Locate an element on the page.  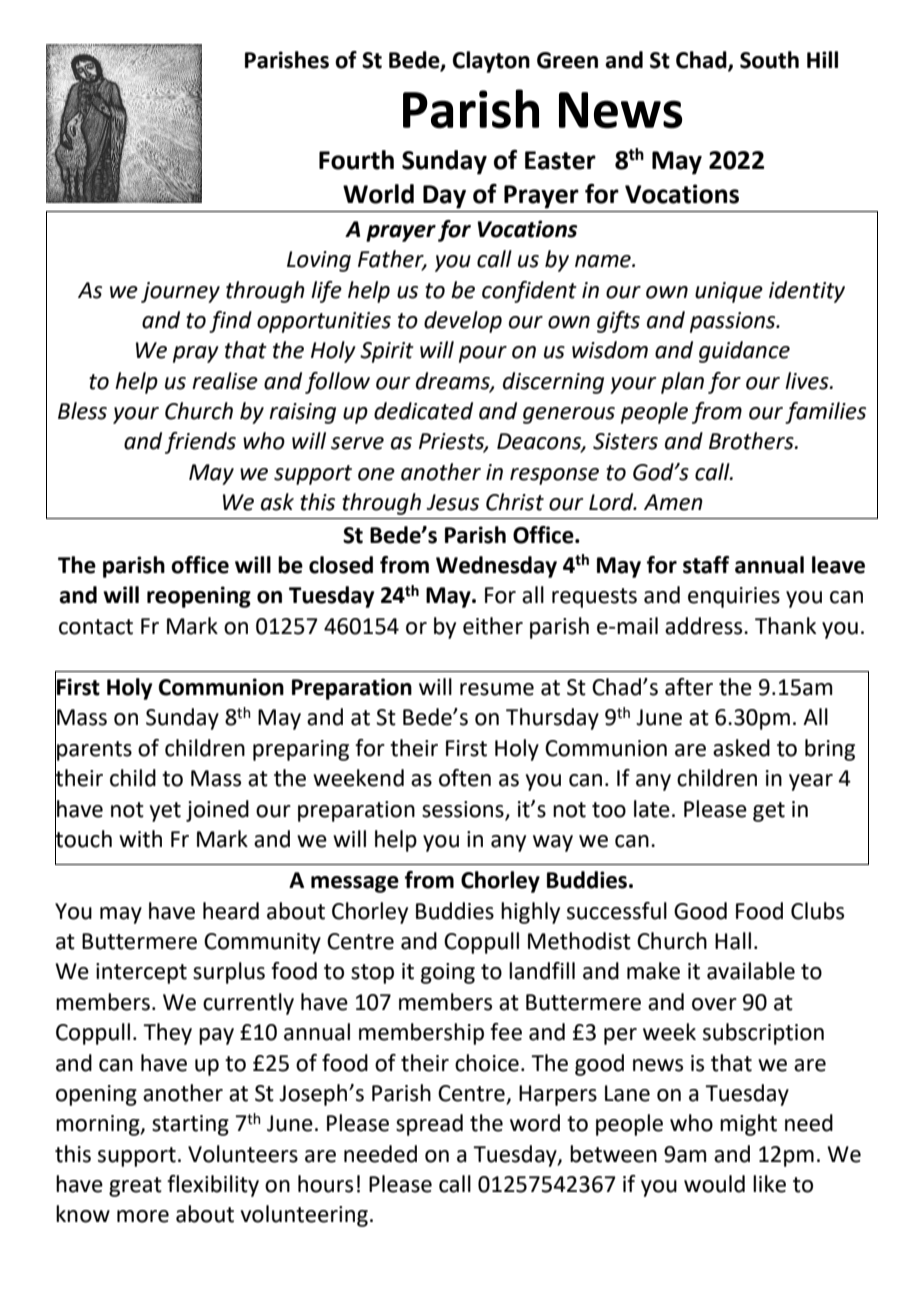
Fourth is located at coordinates (356, 160).
